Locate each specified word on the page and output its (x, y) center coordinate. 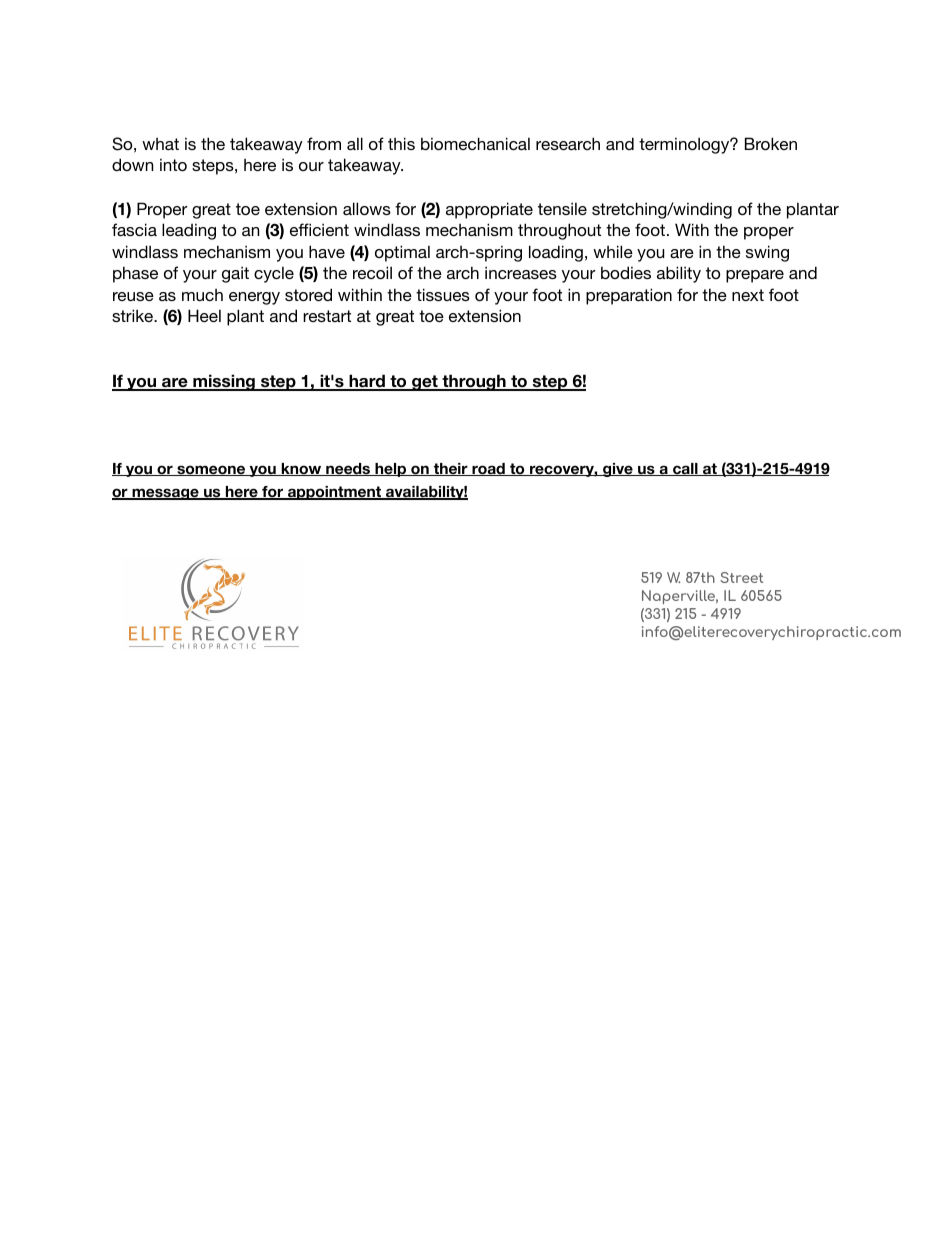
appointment (335, 493)
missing (224, 382)
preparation (629, 296)
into (173, 164)
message (165, 494)
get (425, 383)
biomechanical (475, 143)
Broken (771, 143)
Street (741, 577)
